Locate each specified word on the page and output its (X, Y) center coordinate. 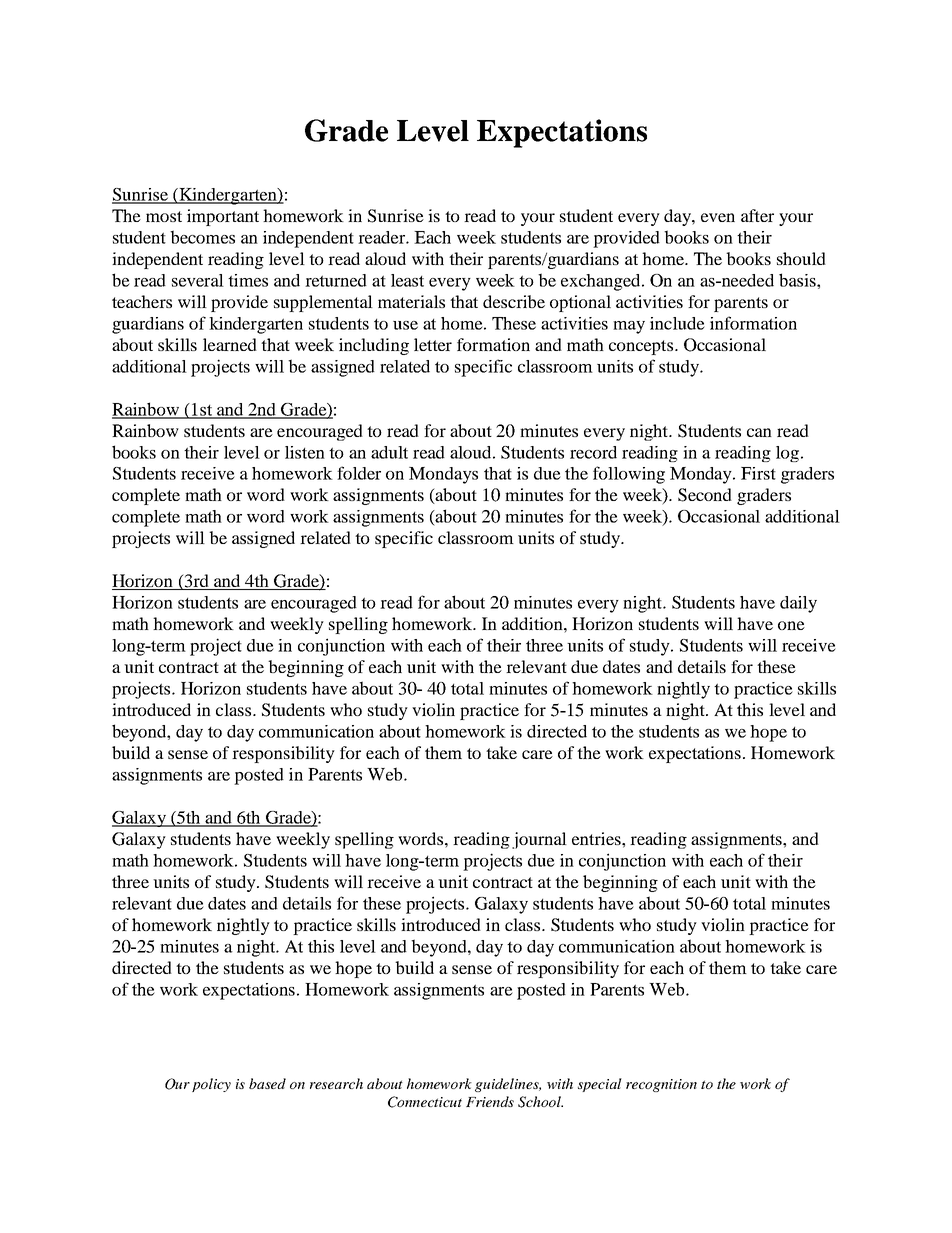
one (791, 625)
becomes (202, 237)
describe (514, 301)
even (718, 217)
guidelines (508, 1085)
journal (539, 840)
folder (359, 473)
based (267, 1083)
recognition (661, 1085)
